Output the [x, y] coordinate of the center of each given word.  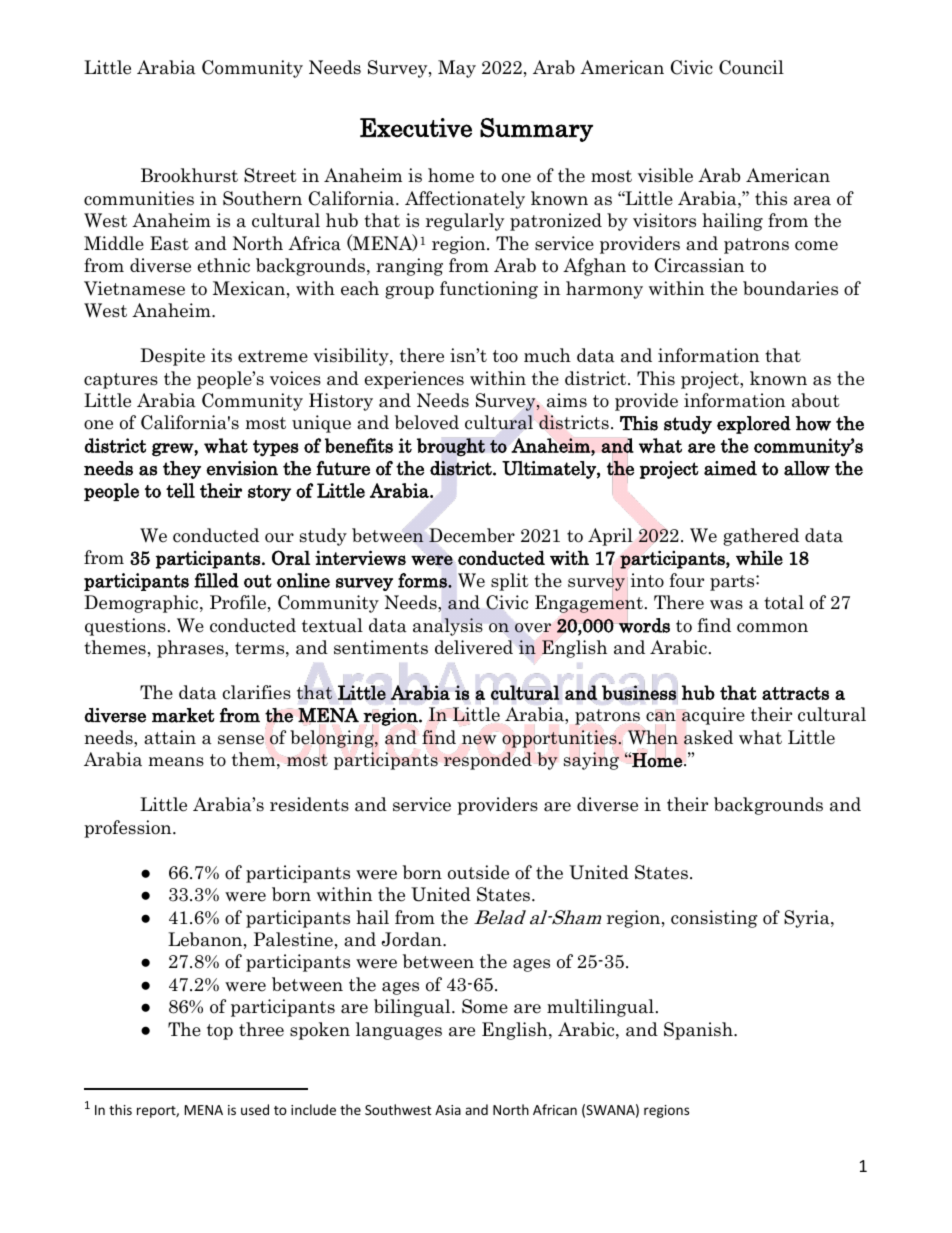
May [457, 69]
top [220, 1032]
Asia [448, 1110]
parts [733, 583]
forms [423, 580]
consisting [714, 919]
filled [216, 580]
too [505, 356]
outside [478, 872]
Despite [172, 357]
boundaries [790, 288]
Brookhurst [189, 175]
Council [751, 67]
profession [129, 829]
